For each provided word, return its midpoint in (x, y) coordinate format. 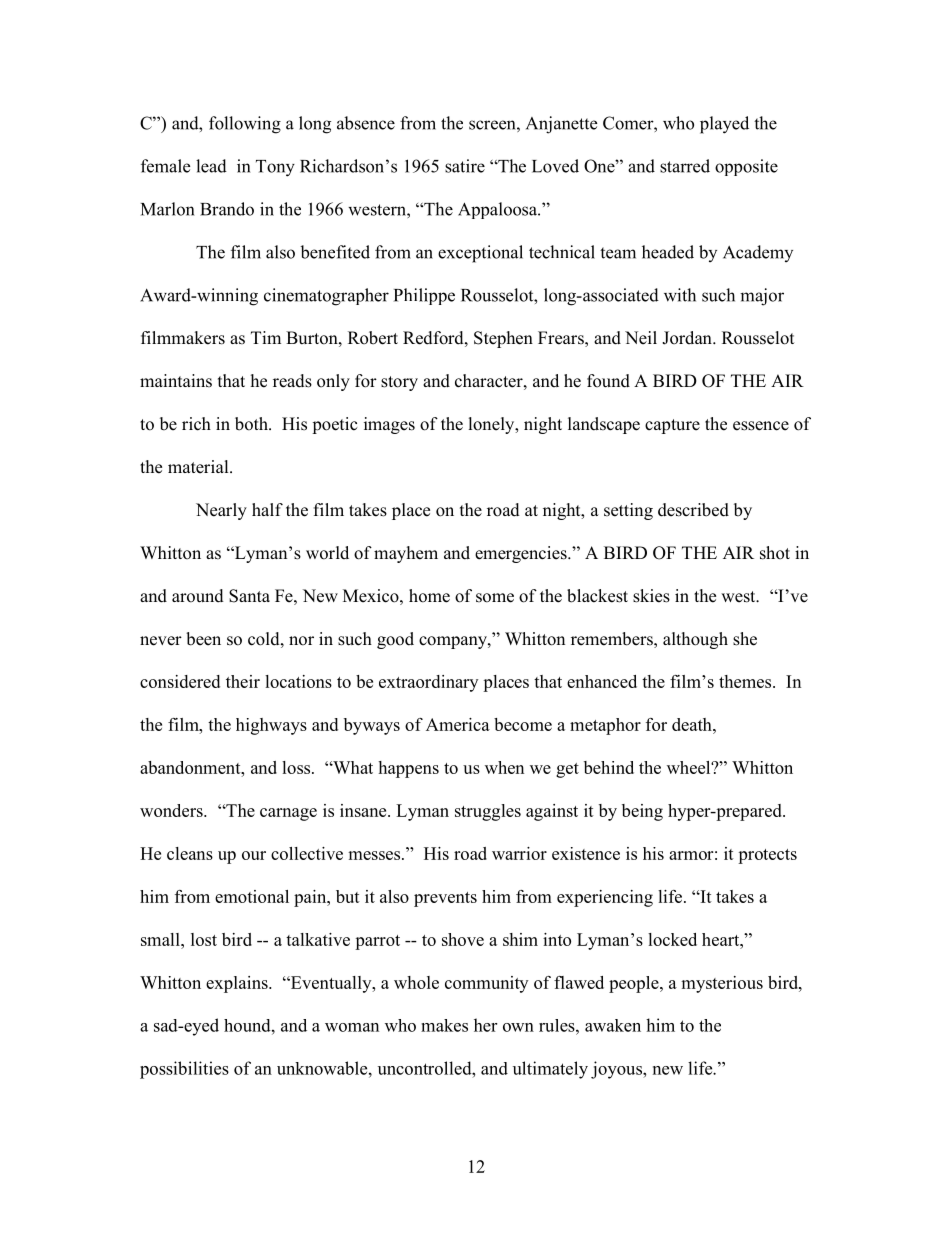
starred (685, 166)
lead (211, 166)
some (495, 598)
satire (465, 166)
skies (651, 596)
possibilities (184, 1070)
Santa (249, 596)
